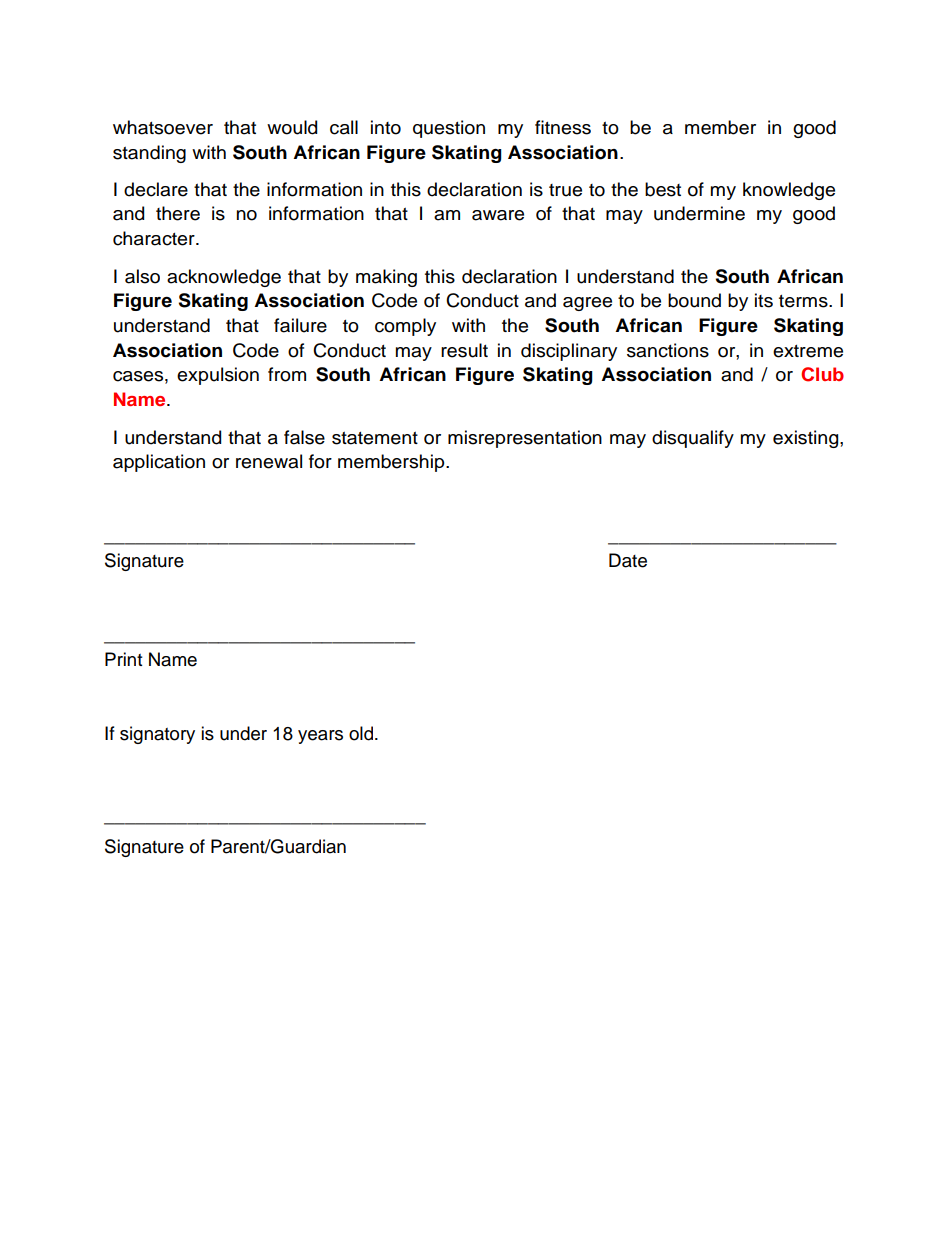 The image size is (952, 1233). What do you see at coordinates (159, 463) in the screenshot?
I see `application` at bounding box center [159, 463].
